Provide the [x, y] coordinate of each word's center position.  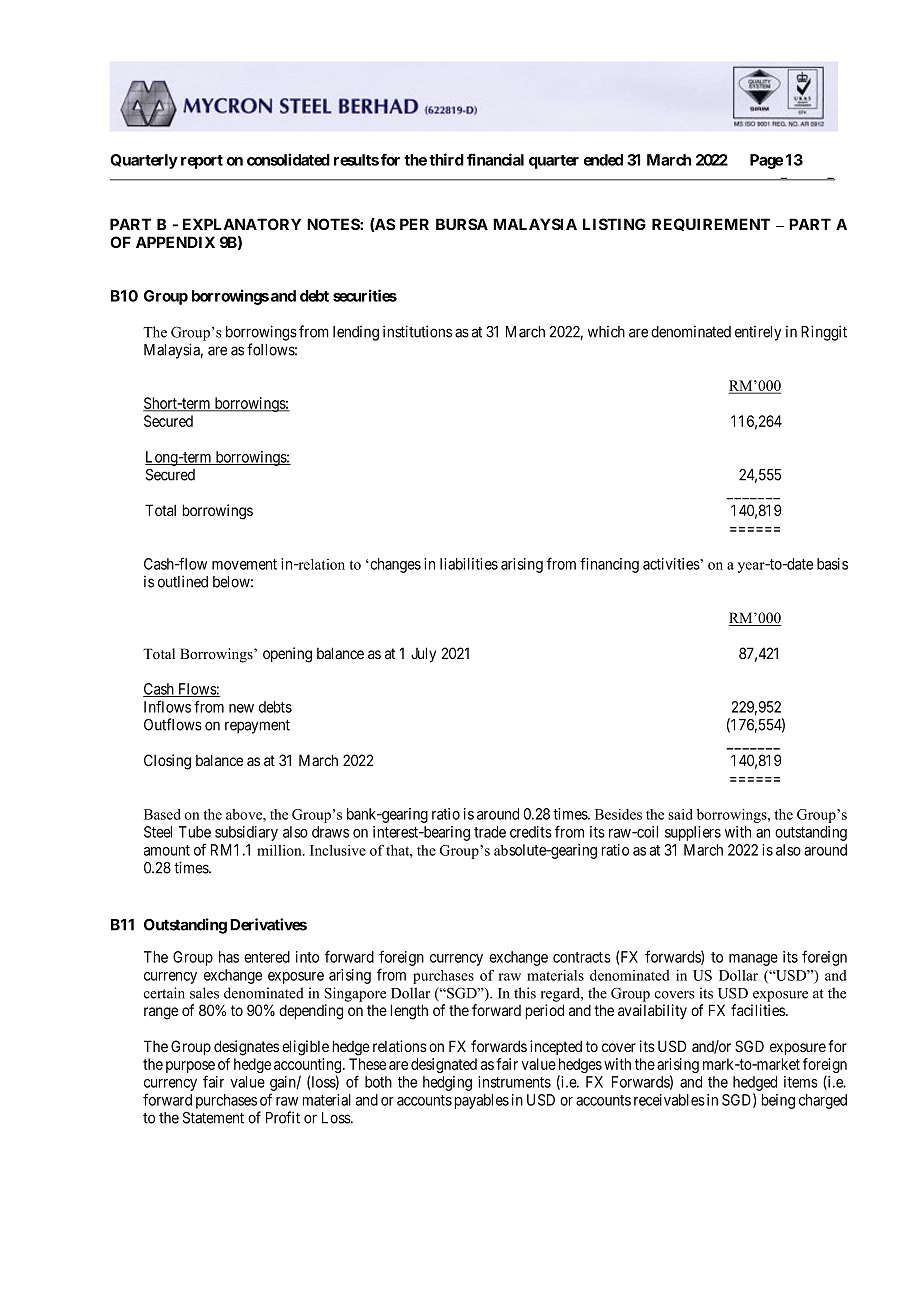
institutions [417, 331]
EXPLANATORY [242, 224]
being [778, 1101]
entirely [758, 333]
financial [495, 159]
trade [490, 832]
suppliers [693, 833]
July [423, 654]
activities [672, 564]
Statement [213, 1118]
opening [287, 655]
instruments [514, 1082]
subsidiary [246, 833]
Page [766, 161]
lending [356, 333]
